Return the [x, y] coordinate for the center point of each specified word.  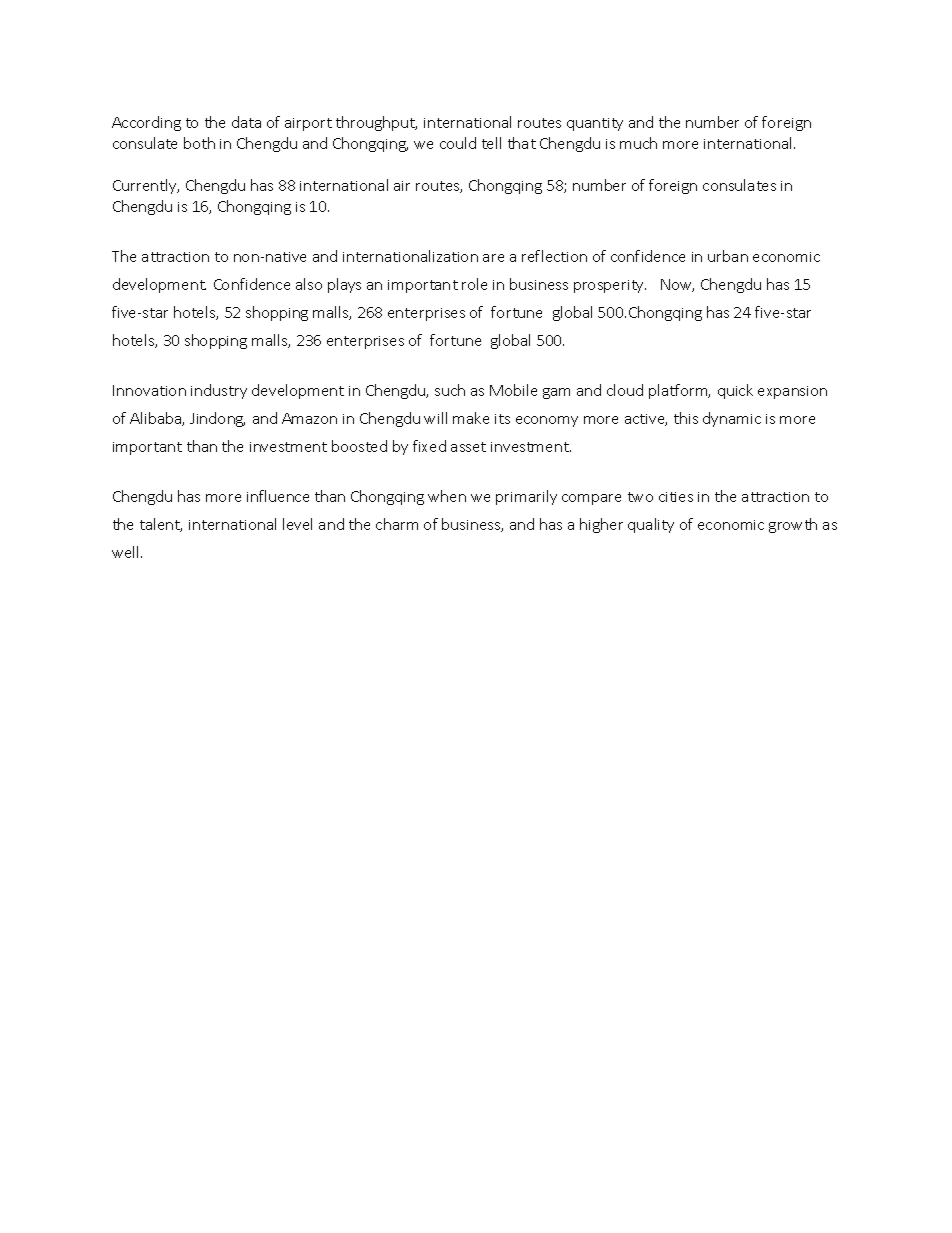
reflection [554, 256]
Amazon [309, 418]
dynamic [732, 419]
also [309, 284]
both [199, 143]
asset [468, 447]
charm [397, 524]
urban [728, 256]
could [458, 143]
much [638, 143]
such [450, 390]
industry [219, 391]
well [127, 552]
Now [677, 285]
